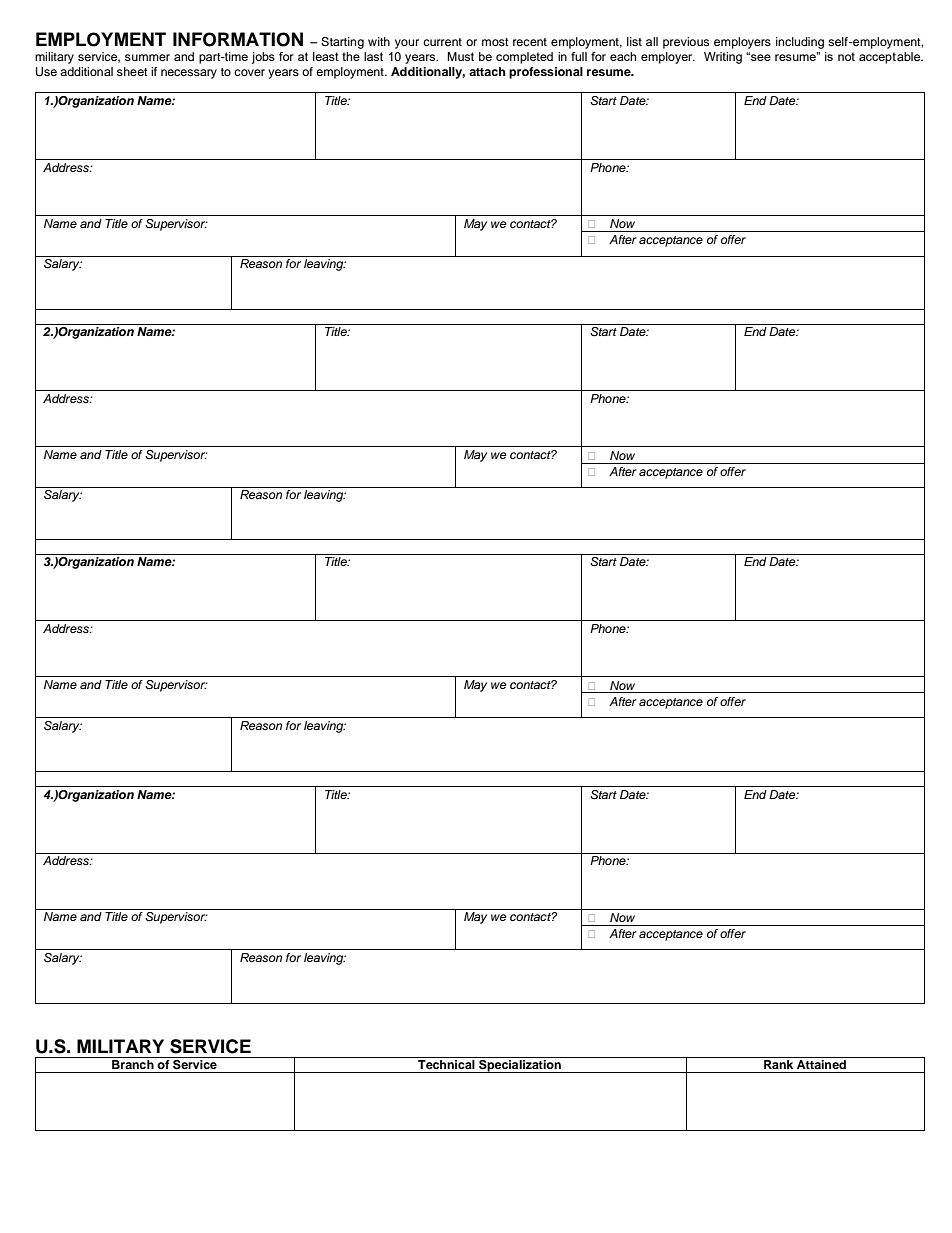 This page has height=1233, width=952. I want to click on completed, so click(524, 58).
